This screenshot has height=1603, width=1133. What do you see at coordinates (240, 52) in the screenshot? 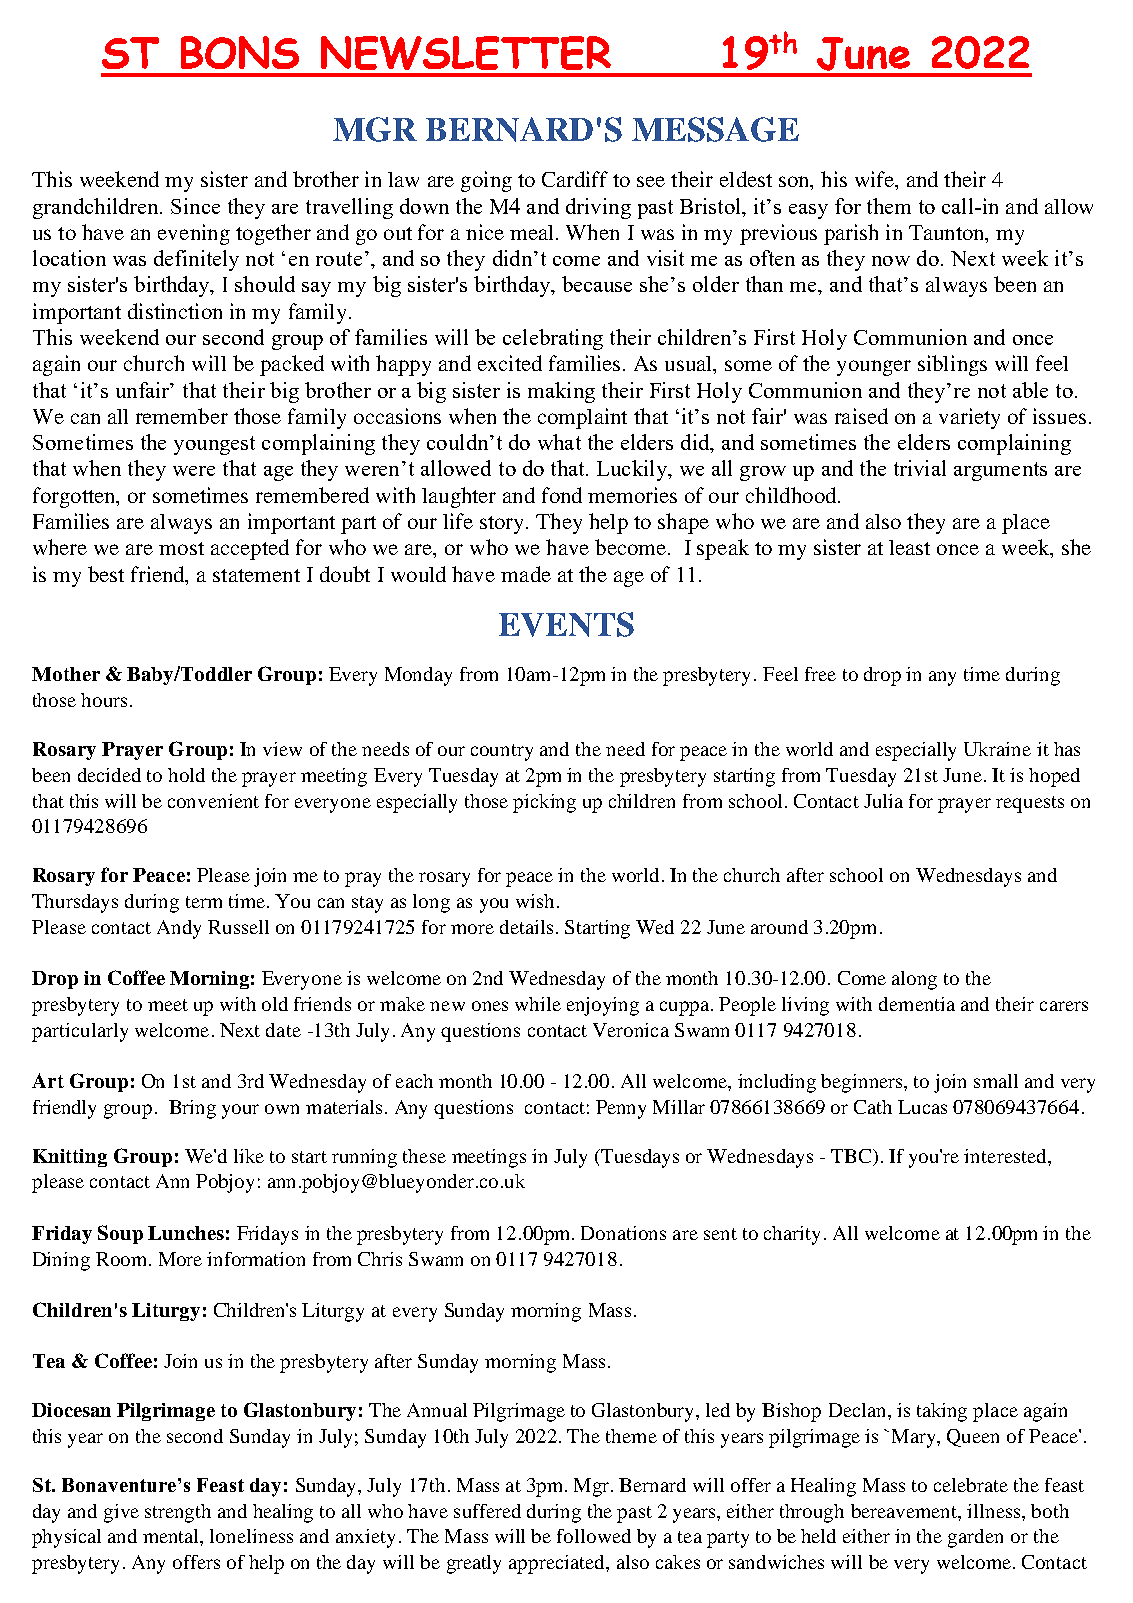
I see `BONS` at bounding box center [240, 52].
